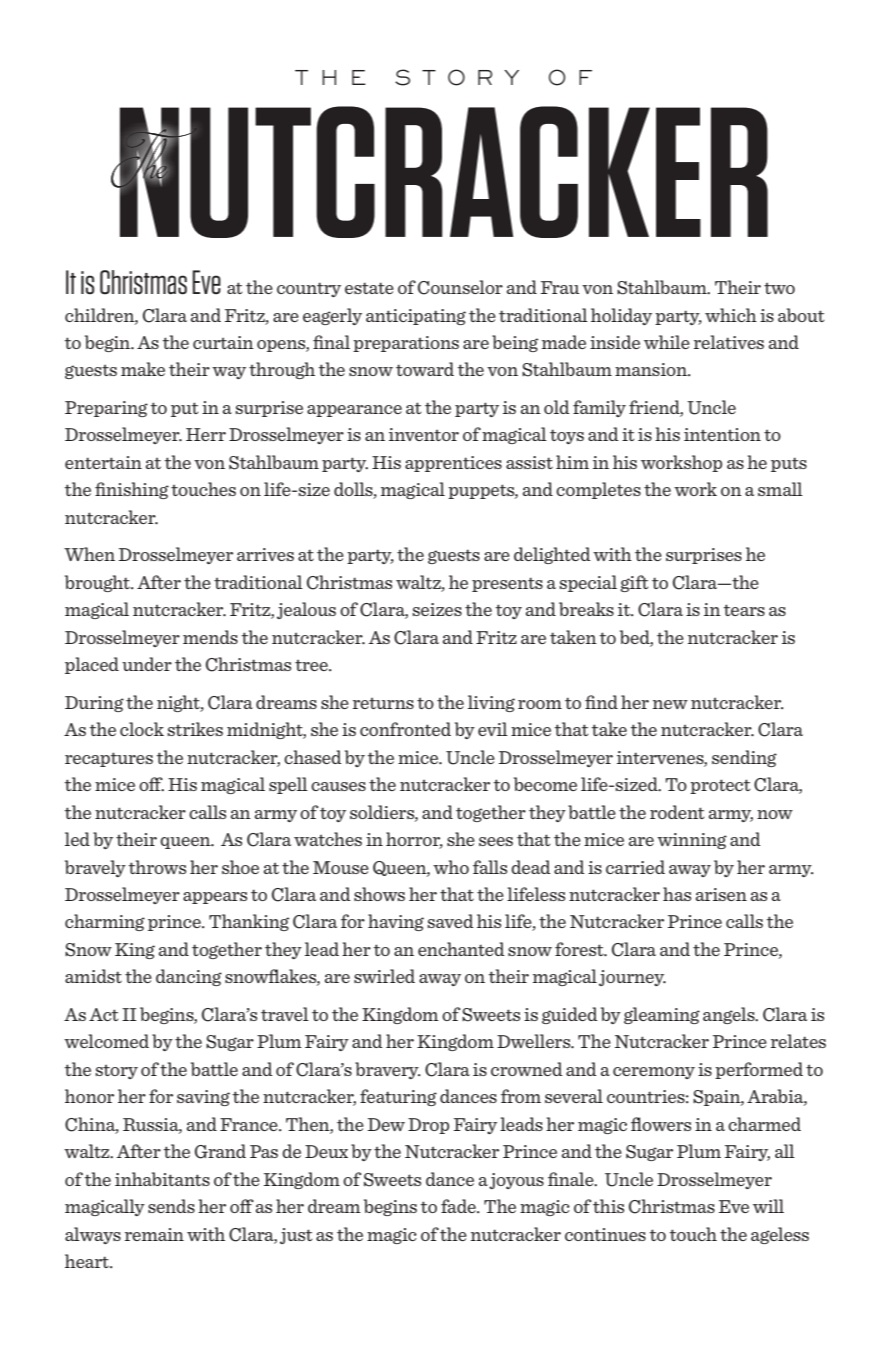  I want to click on remain, so click(154, 1234).
